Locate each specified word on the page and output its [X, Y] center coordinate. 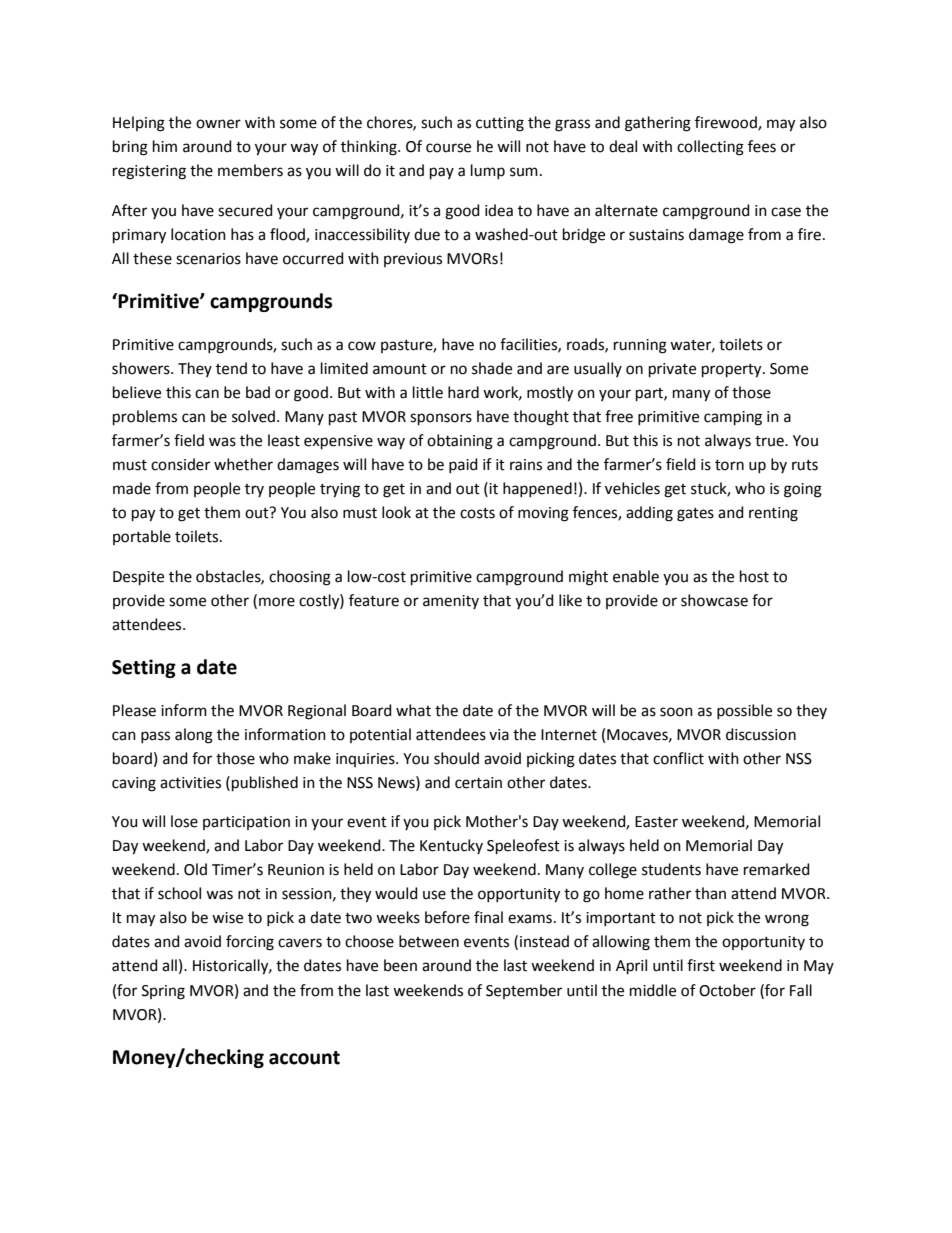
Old [195, 869]
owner [218, 124]
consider [180, 464]
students [671, 869]
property [733, 371]
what [413, 710]
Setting [144, 668]
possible [744, 711]
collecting [710, 148]
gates [695, 515]
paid [463, 465]
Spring [163, 992]
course [448, 148]
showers [142, 368]
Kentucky [451, 846]
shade [492, 368]
